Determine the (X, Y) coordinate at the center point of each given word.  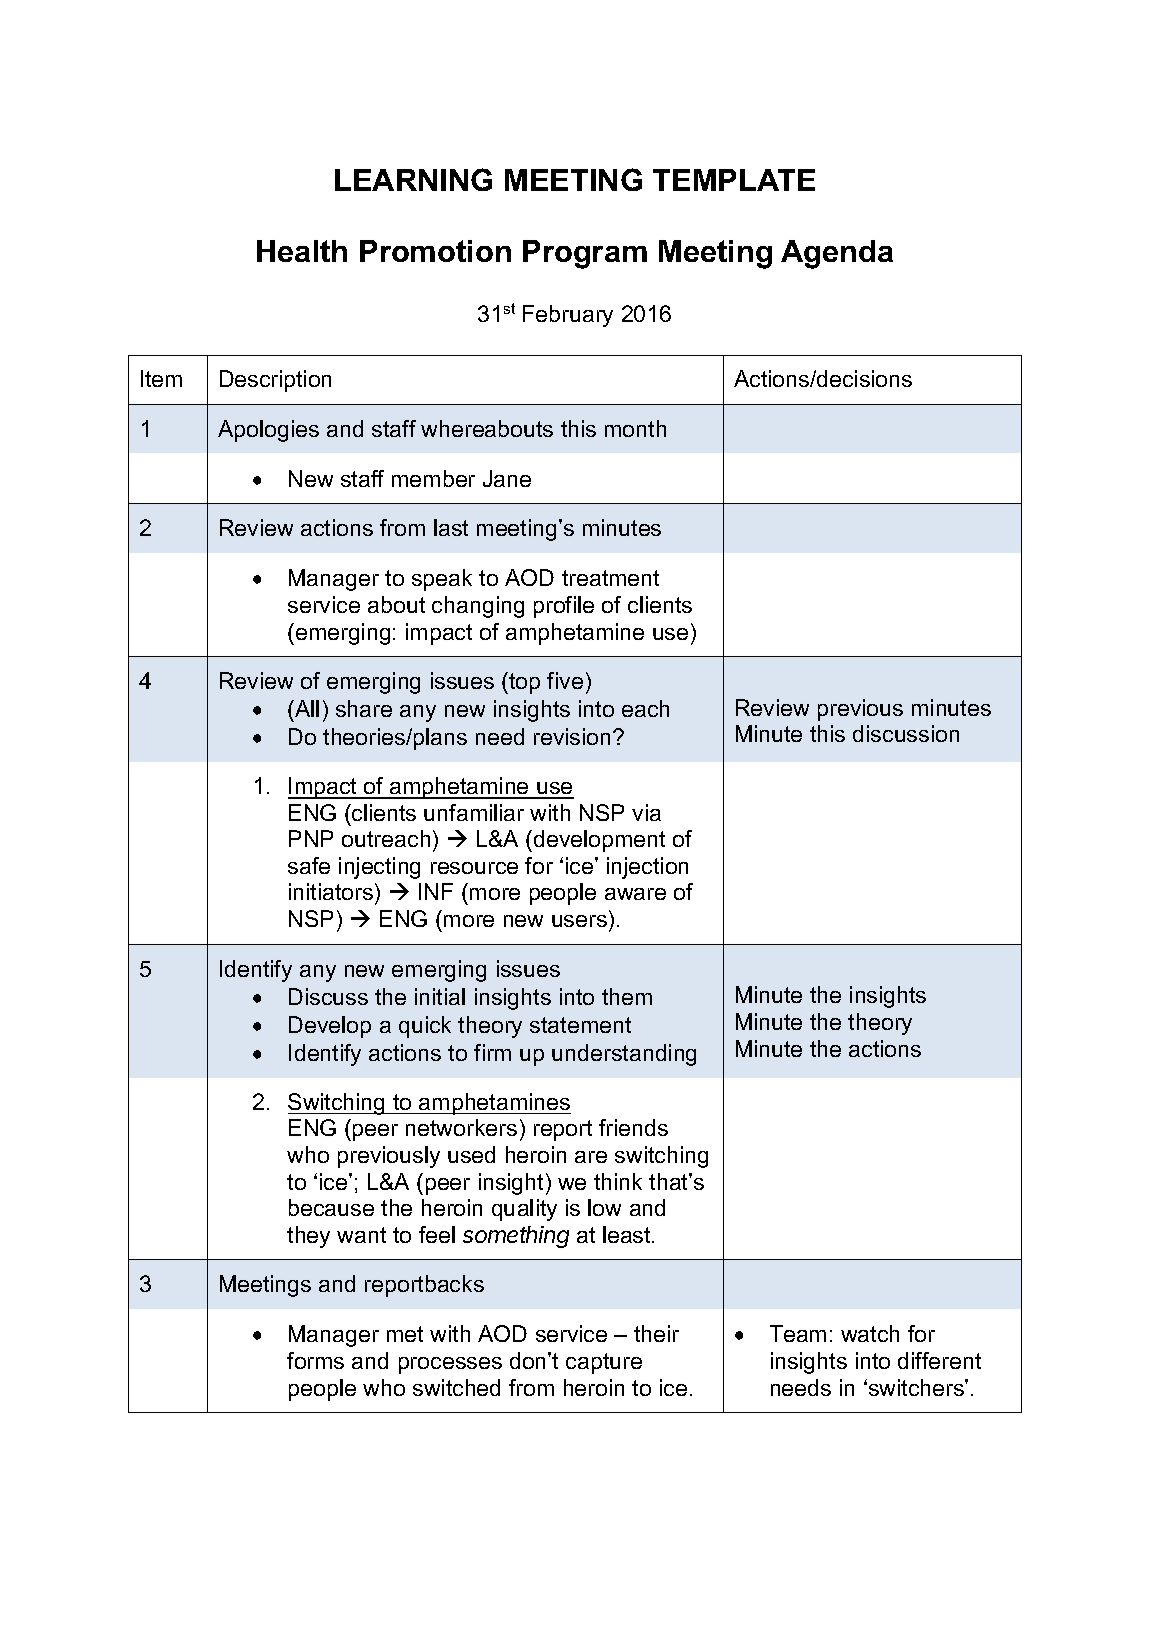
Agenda (837, 254)
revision (572, 736)
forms (315, 1360)
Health (302, 251)
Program (585, 254)
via (646, 812)
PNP (311, 838)
